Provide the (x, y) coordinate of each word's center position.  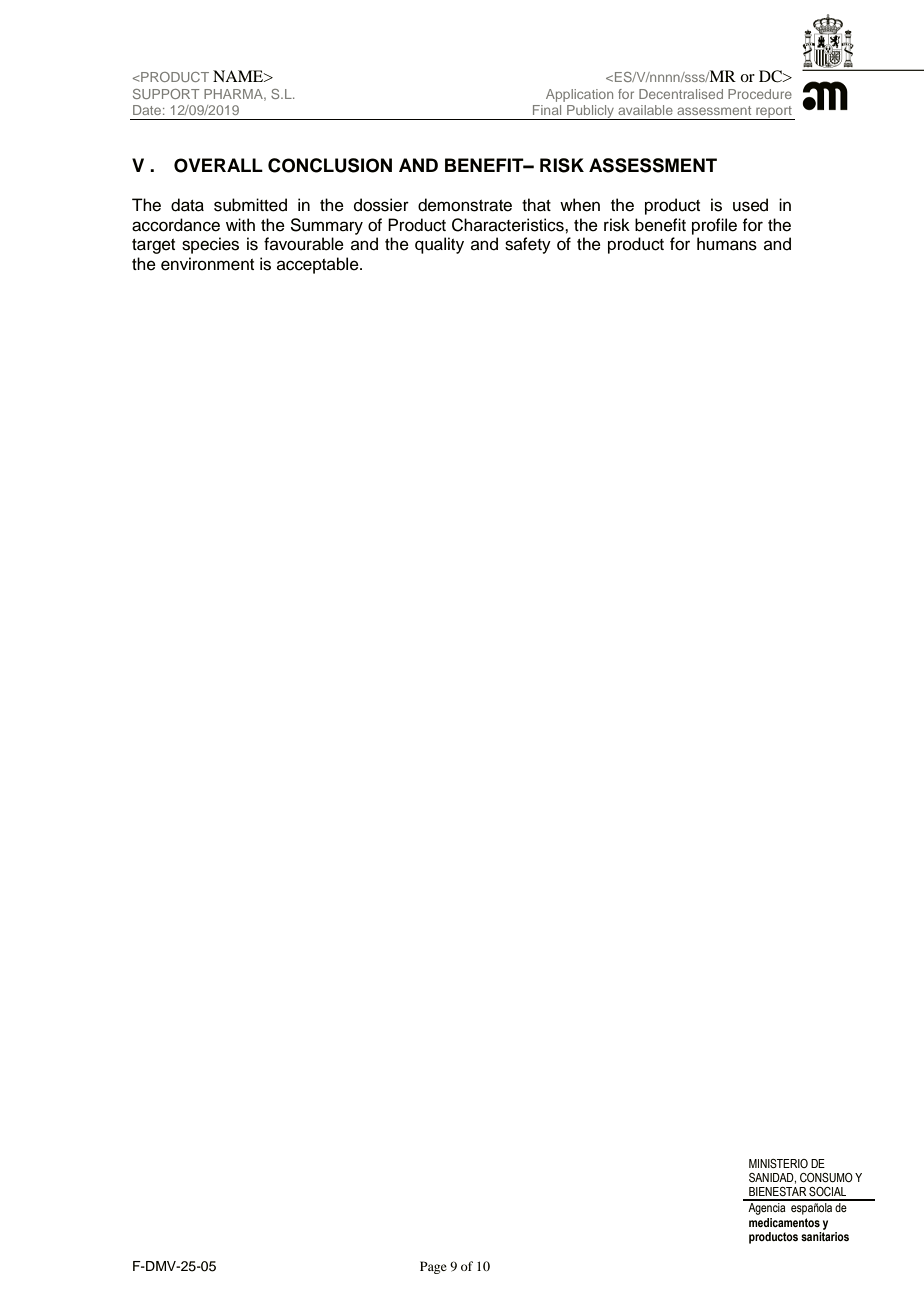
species (210, 245)
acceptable (319, 265)
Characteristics (509, 225)
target (153, 246)
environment (207, 264)
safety (528, 245)
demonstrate (465, 205)
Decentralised (681, 94)
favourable (304, 244)
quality (439, 245)
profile (714, 226)
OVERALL (218, 165)
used (750, 205)
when (580, 205)
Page (433, 1267)
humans (727, 244)
